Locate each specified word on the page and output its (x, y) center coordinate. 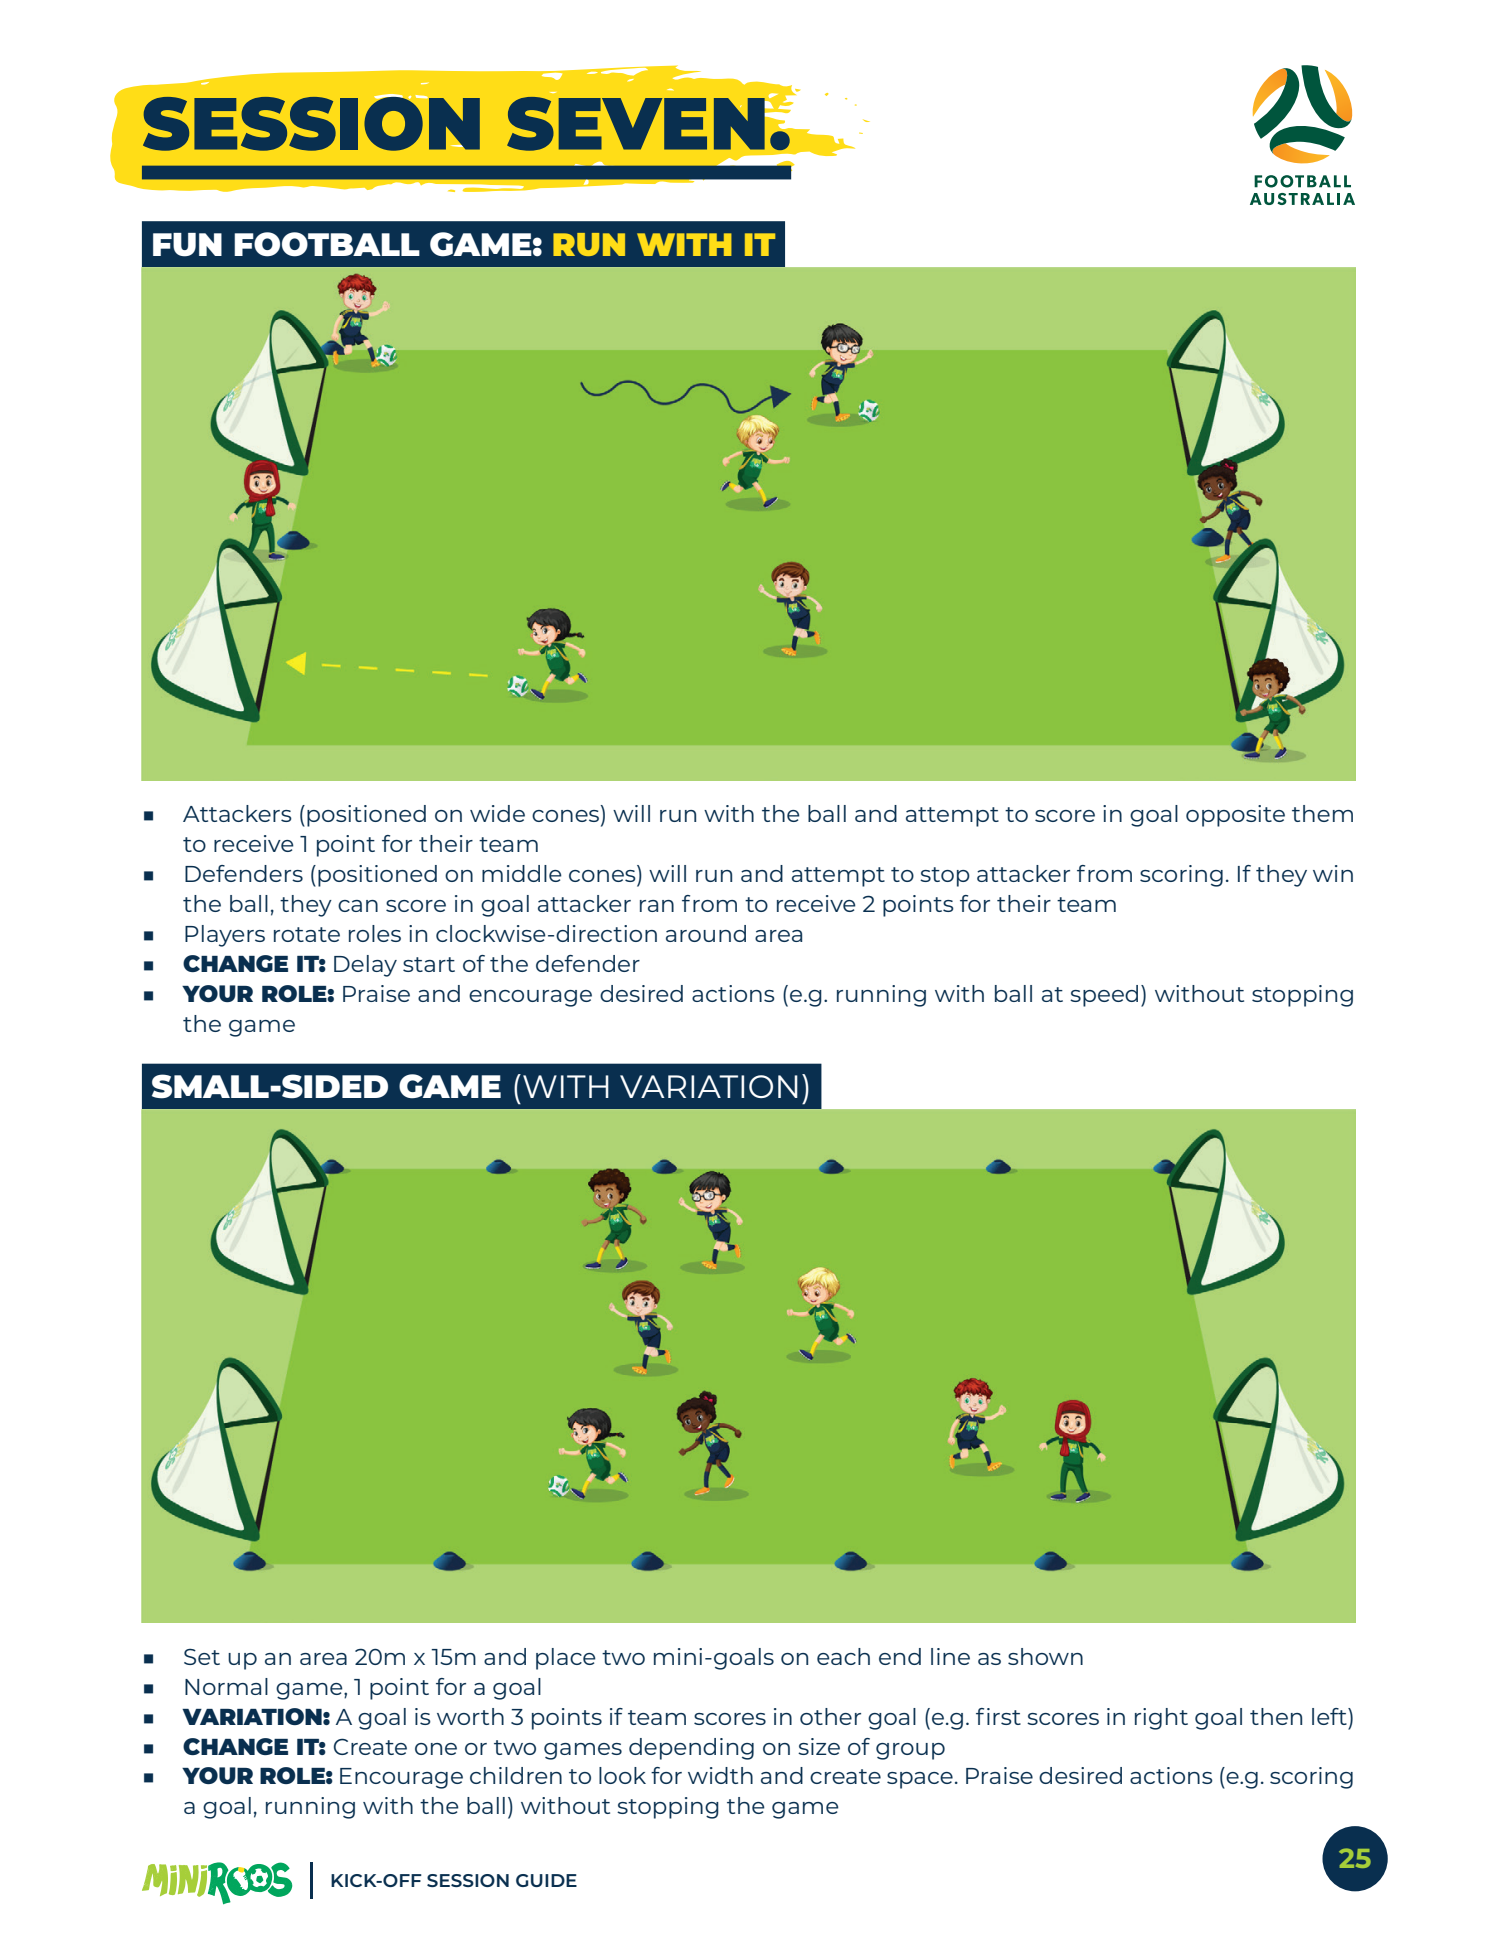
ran (657, 906)
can (358, 906)
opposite (1235, 816)
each (843, 1656)
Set (202, 1656)
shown (1045, 1656)
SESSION (468, 1880)
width (720, 1775)
